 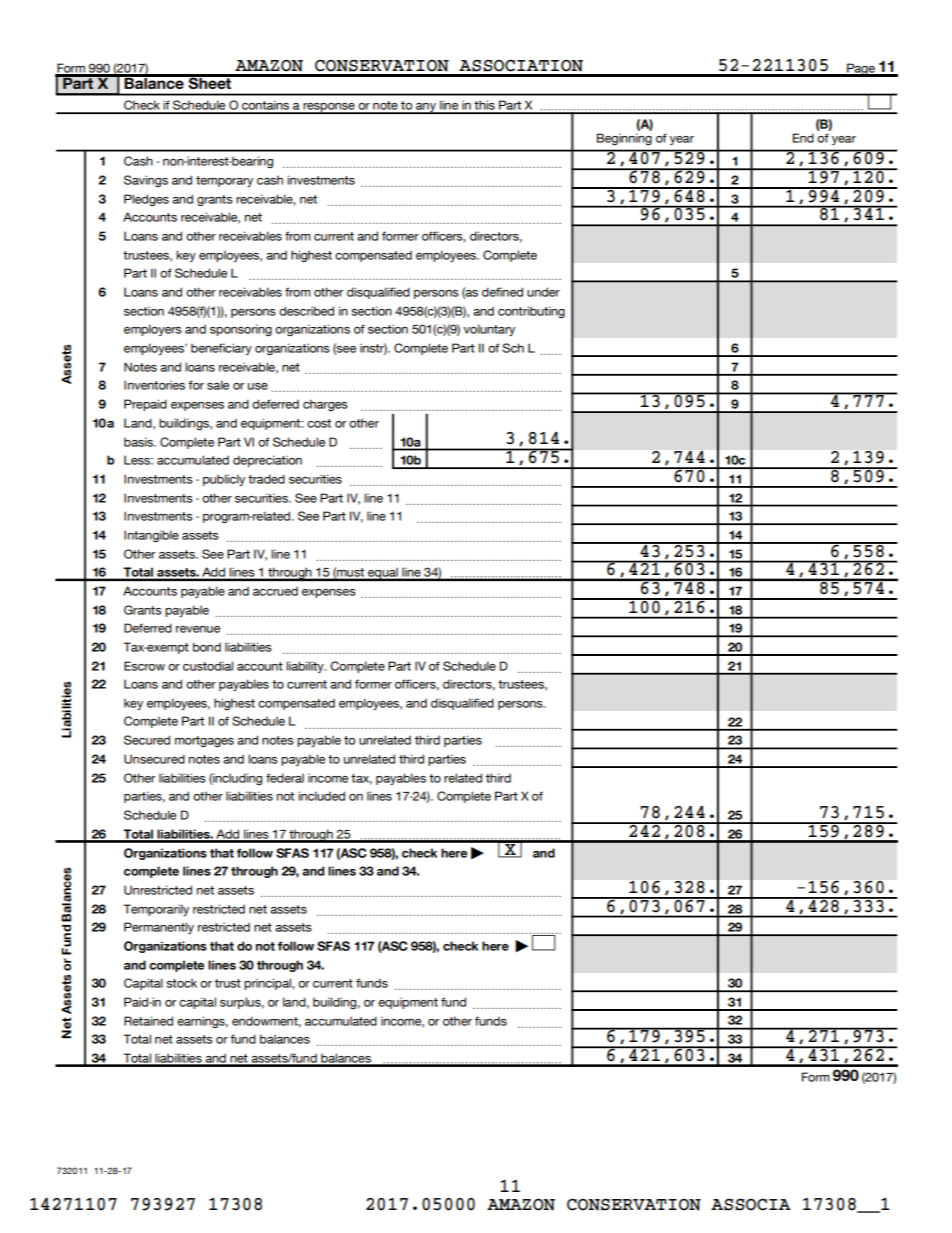 I want to click on Intangible, so click(x=151, y=536).
